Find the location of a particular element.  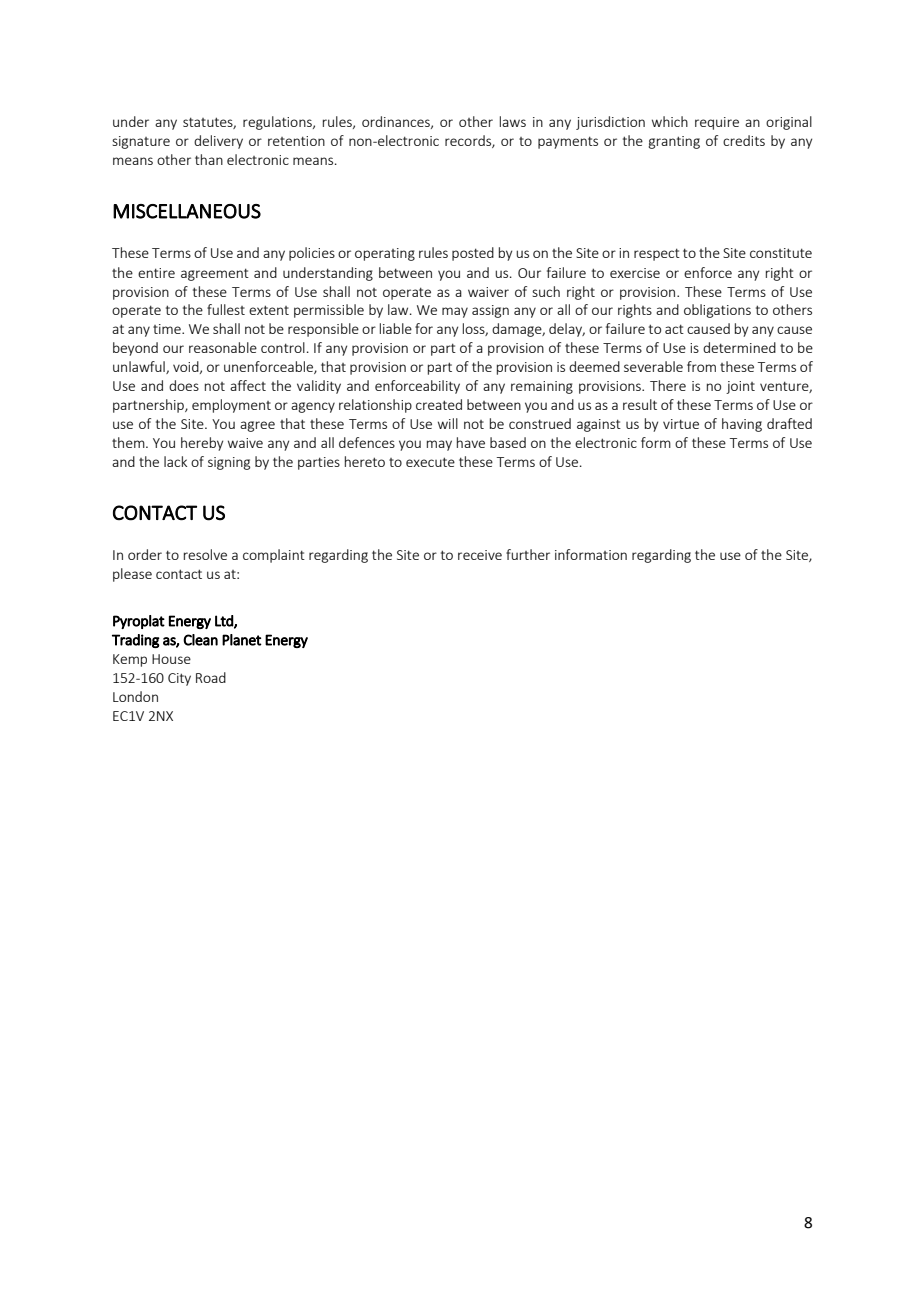

Road is located at coordinates (211, 677).
